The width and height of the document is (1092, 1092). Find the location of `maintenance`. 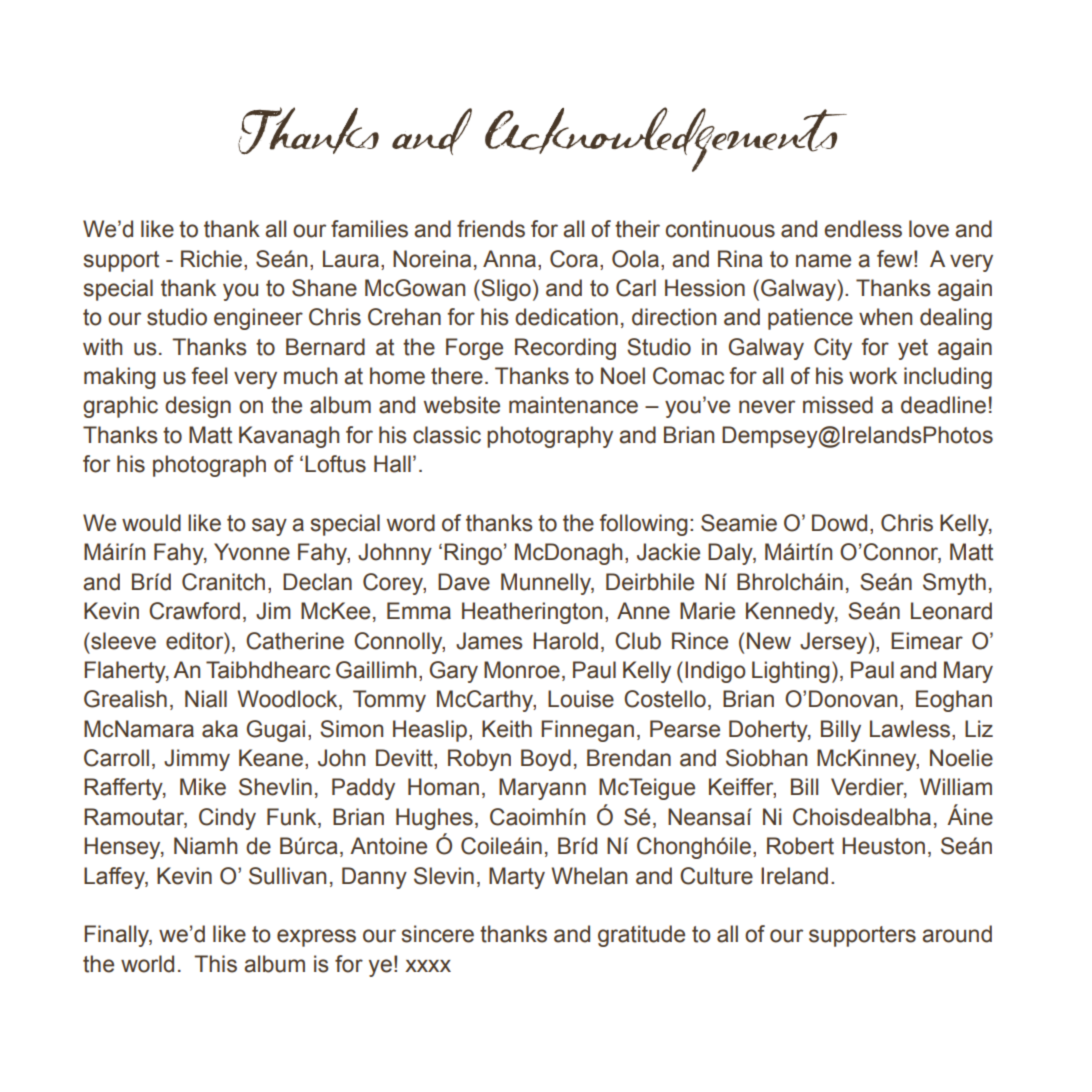

maintenance is located at coordinates (573, 405).
